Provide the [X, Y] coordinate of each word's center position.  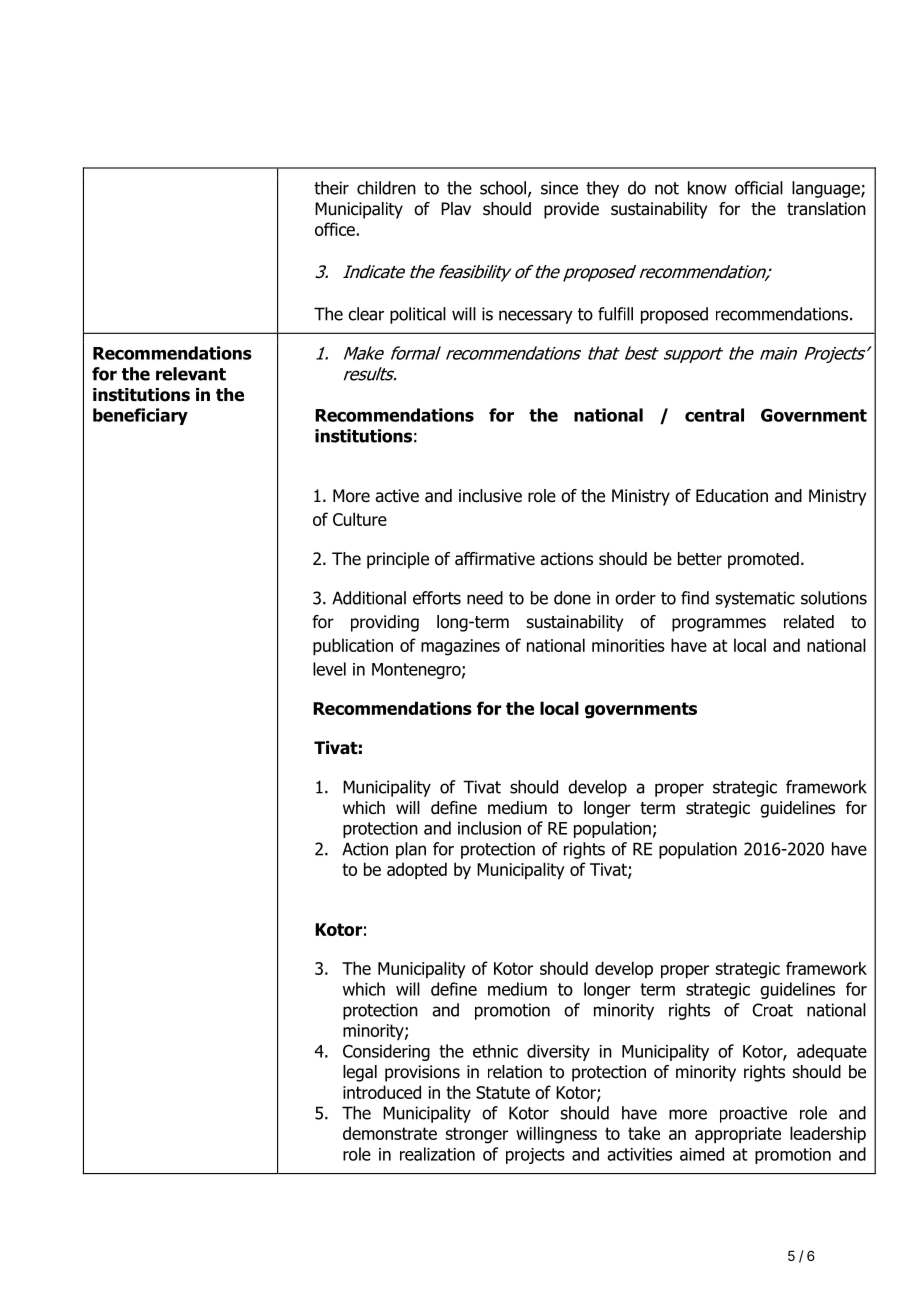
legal [360, 1073]
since [559, 188]
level [329, 669]
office [335, 229]
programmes [719, 625]
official [759, 188]
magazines [460, 647]
